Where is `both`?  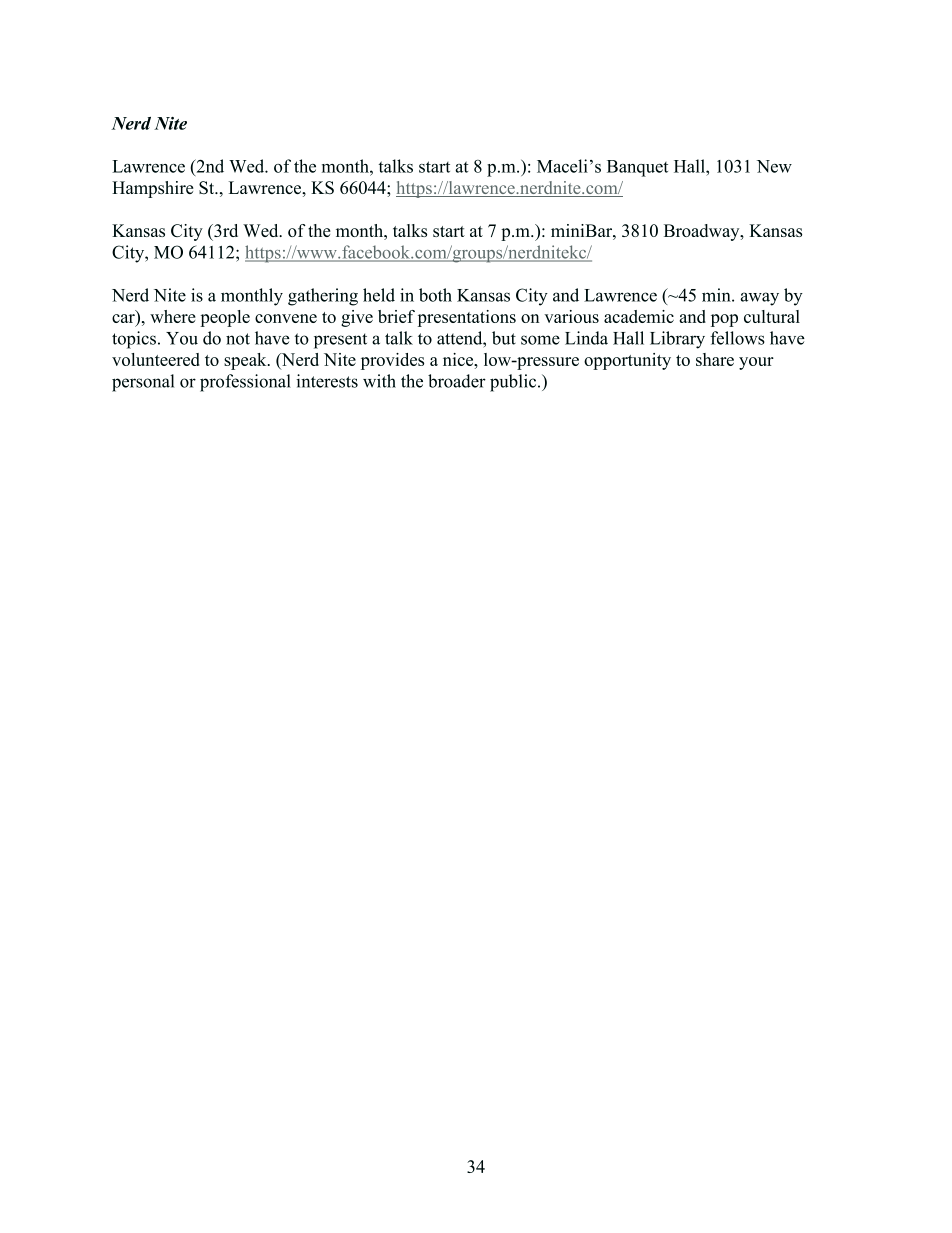 both is located at coordinates (435, 295).
